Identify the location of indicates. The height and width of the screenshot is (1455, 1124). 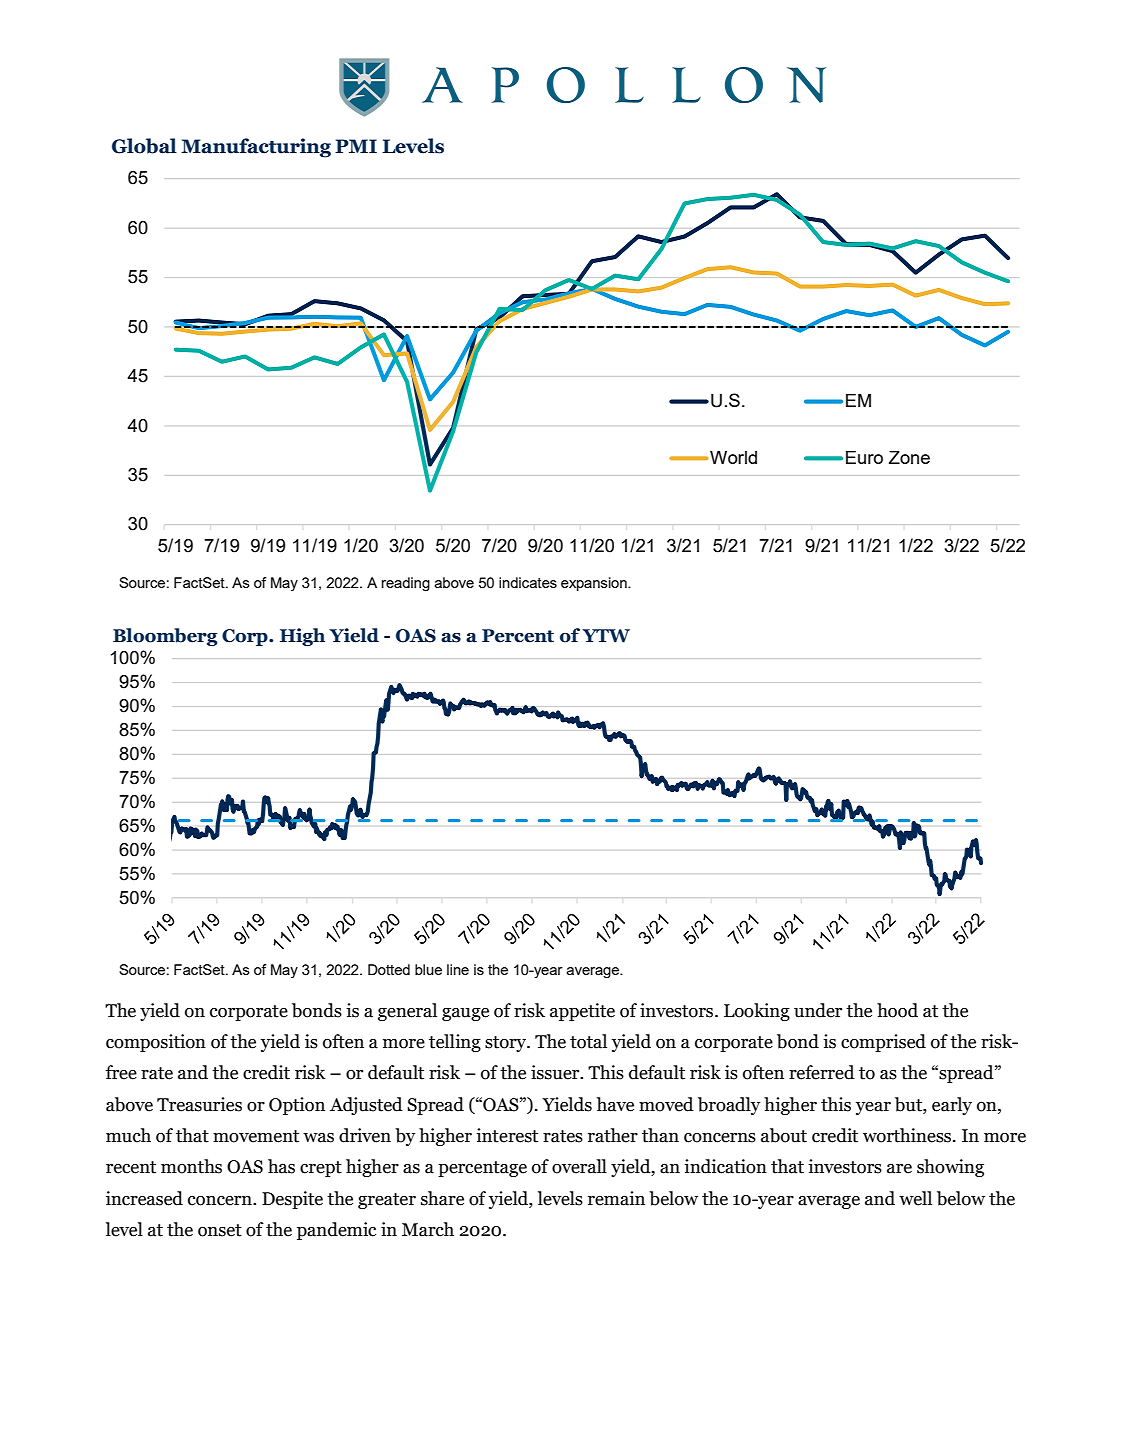
(528, 582).
